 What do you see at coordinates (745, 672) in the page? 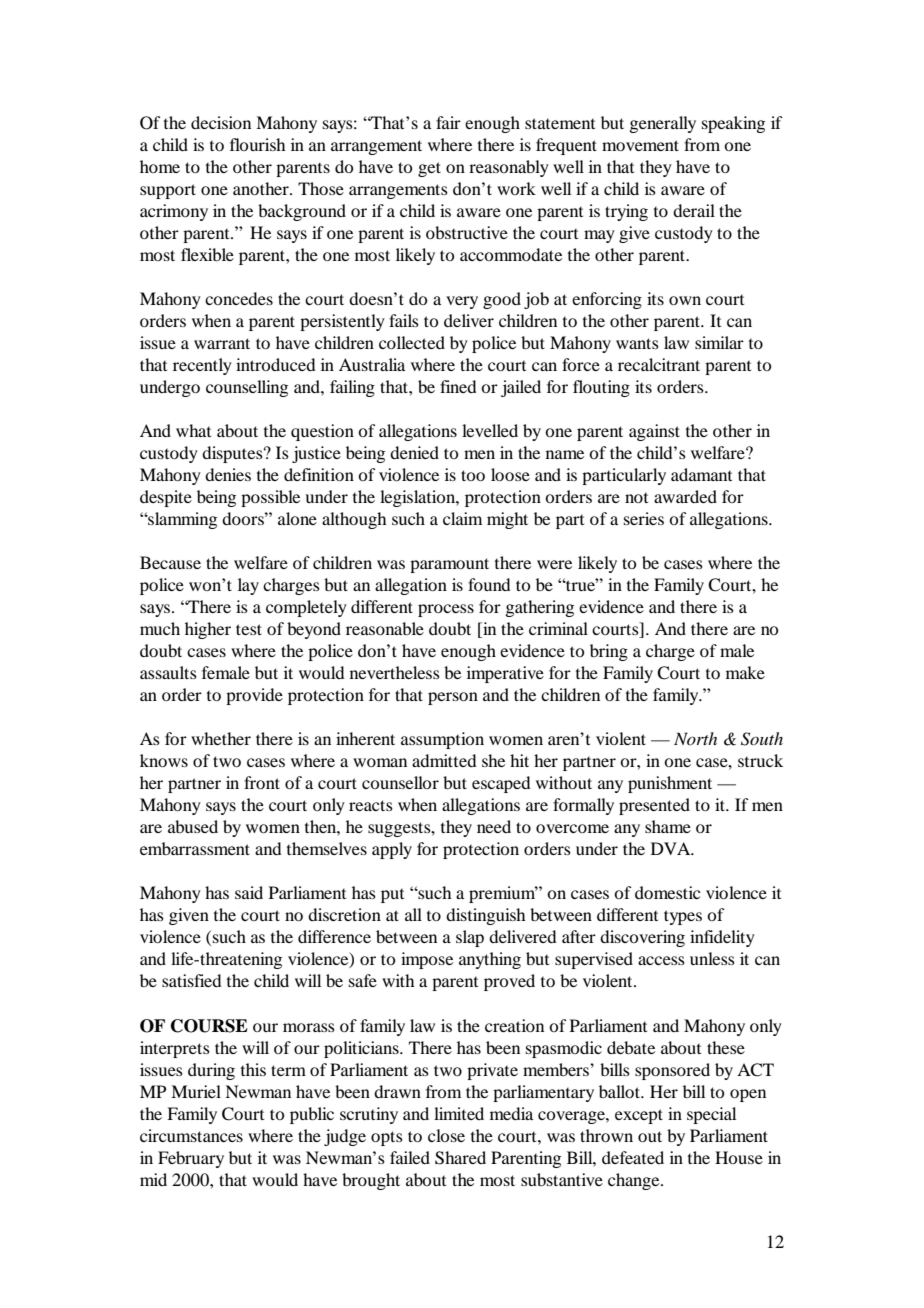
I see `make` at bounding box center [745, 672].
